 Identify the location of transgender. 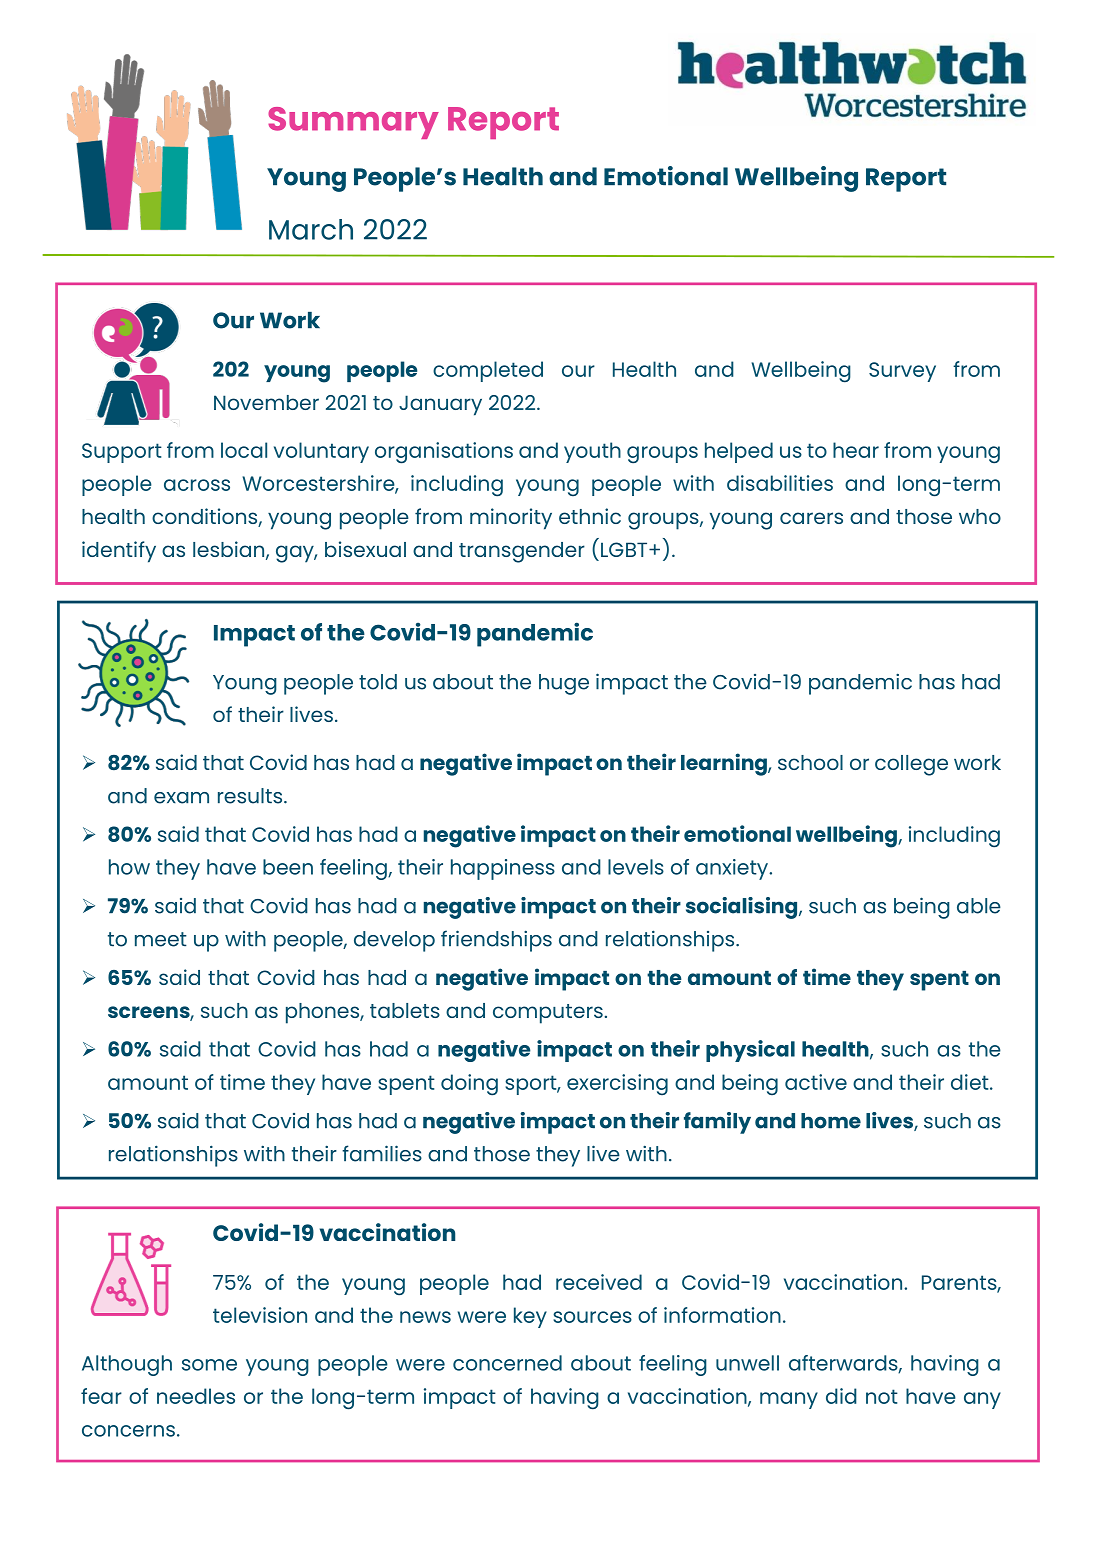
(522, 552).
